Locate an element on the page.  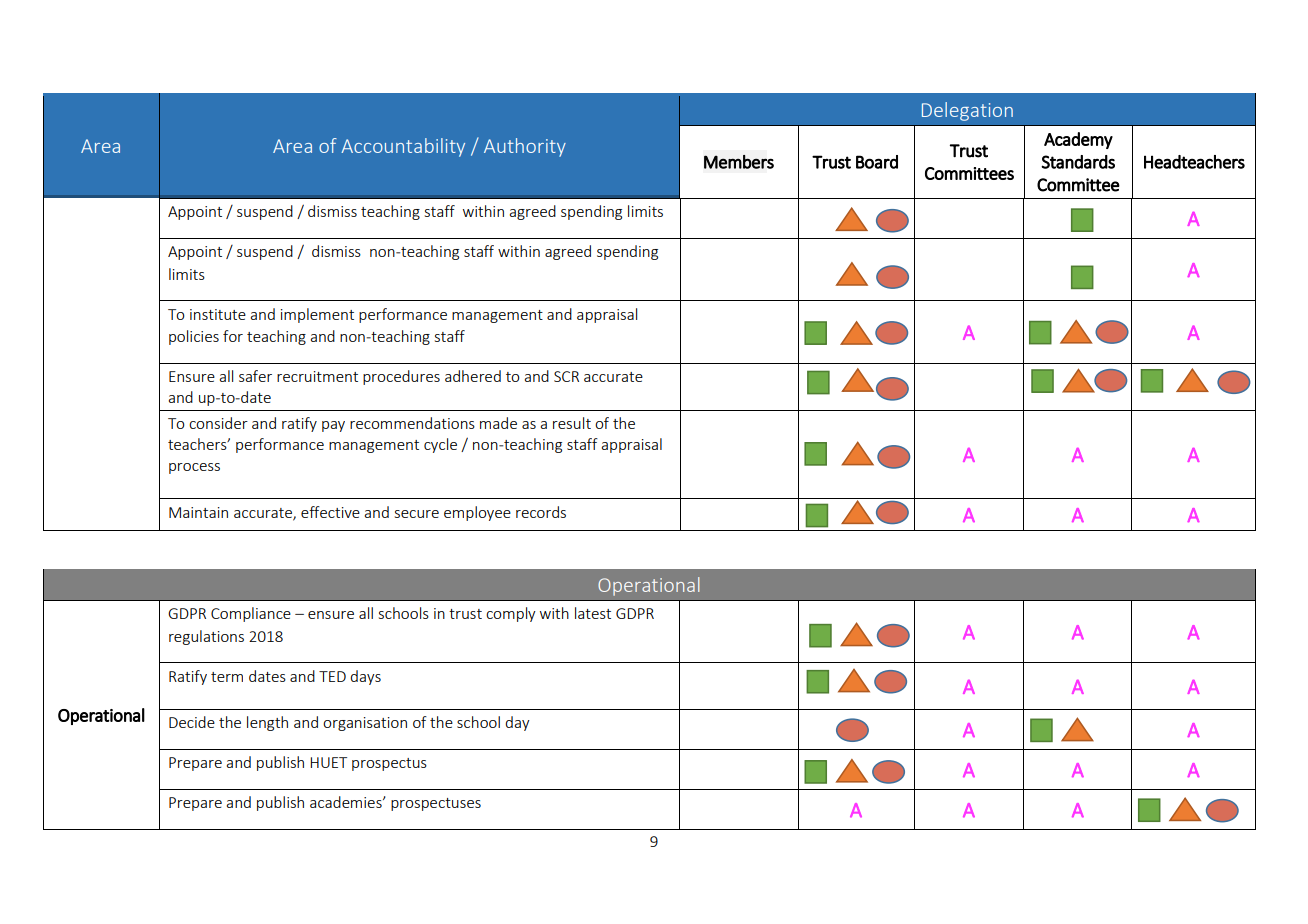
latest is located at coordinates (593, 613).
